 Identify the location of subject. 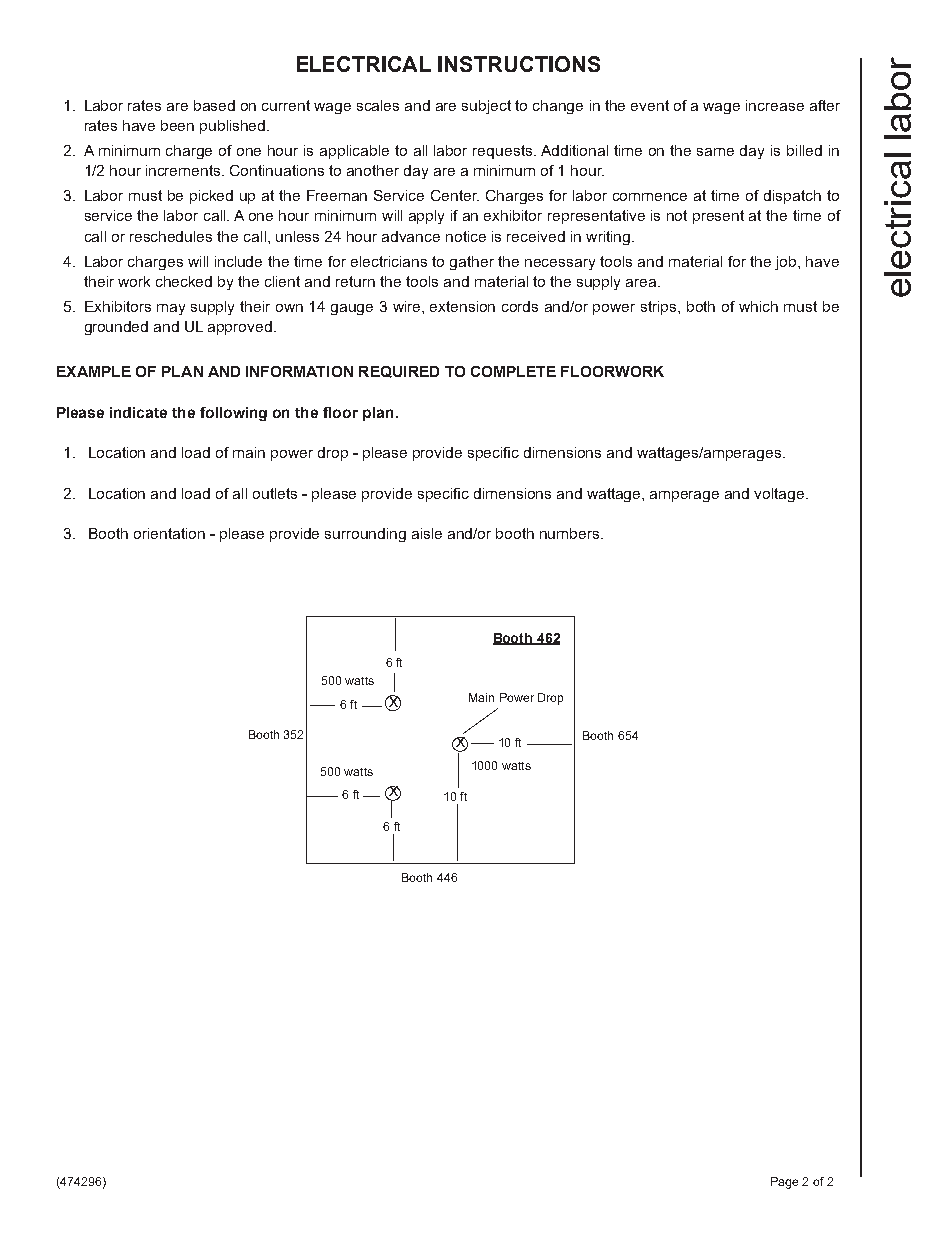
(486, 107).
